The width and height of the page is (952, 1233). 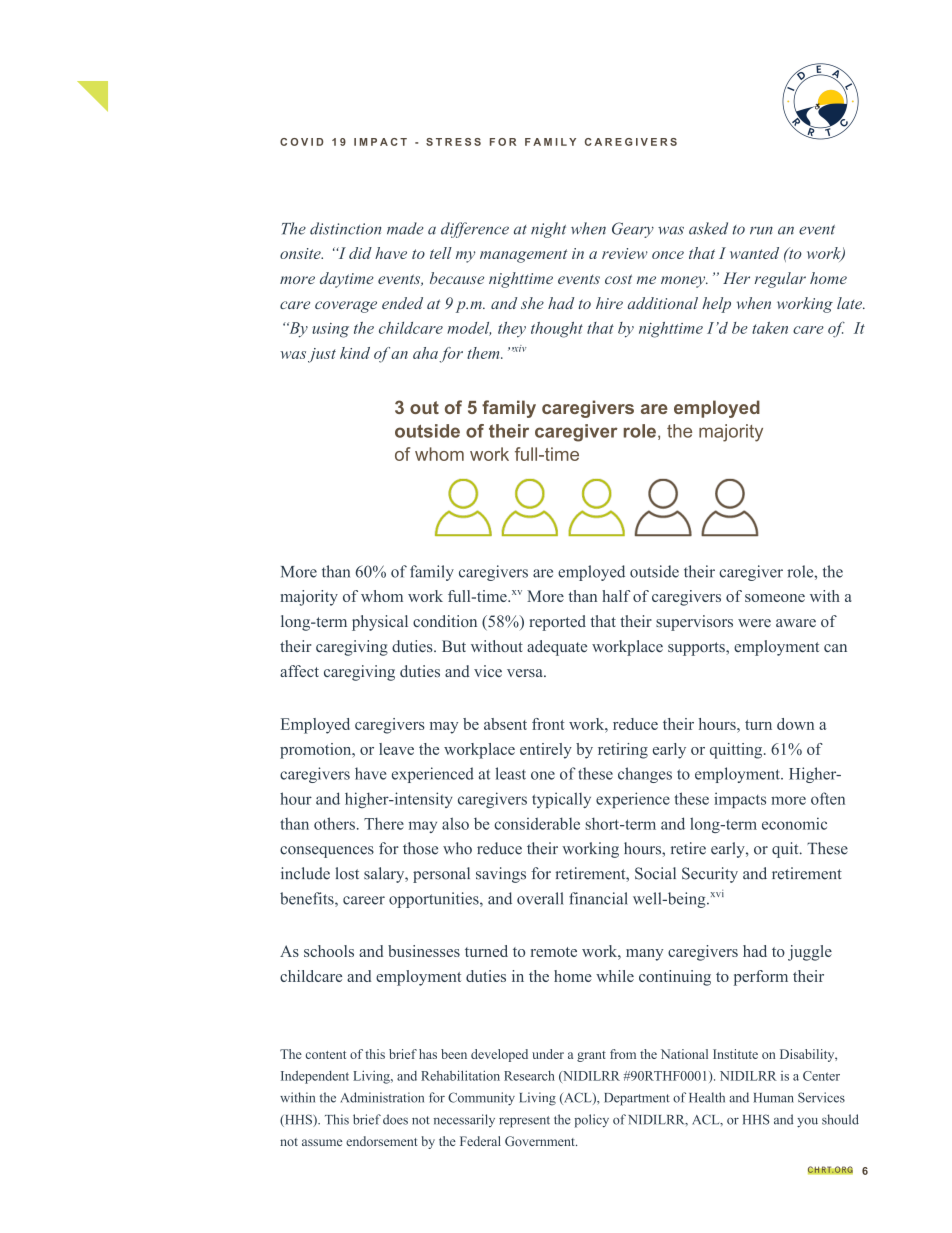 I want to click on distinction, so click(x=345, y=228).
